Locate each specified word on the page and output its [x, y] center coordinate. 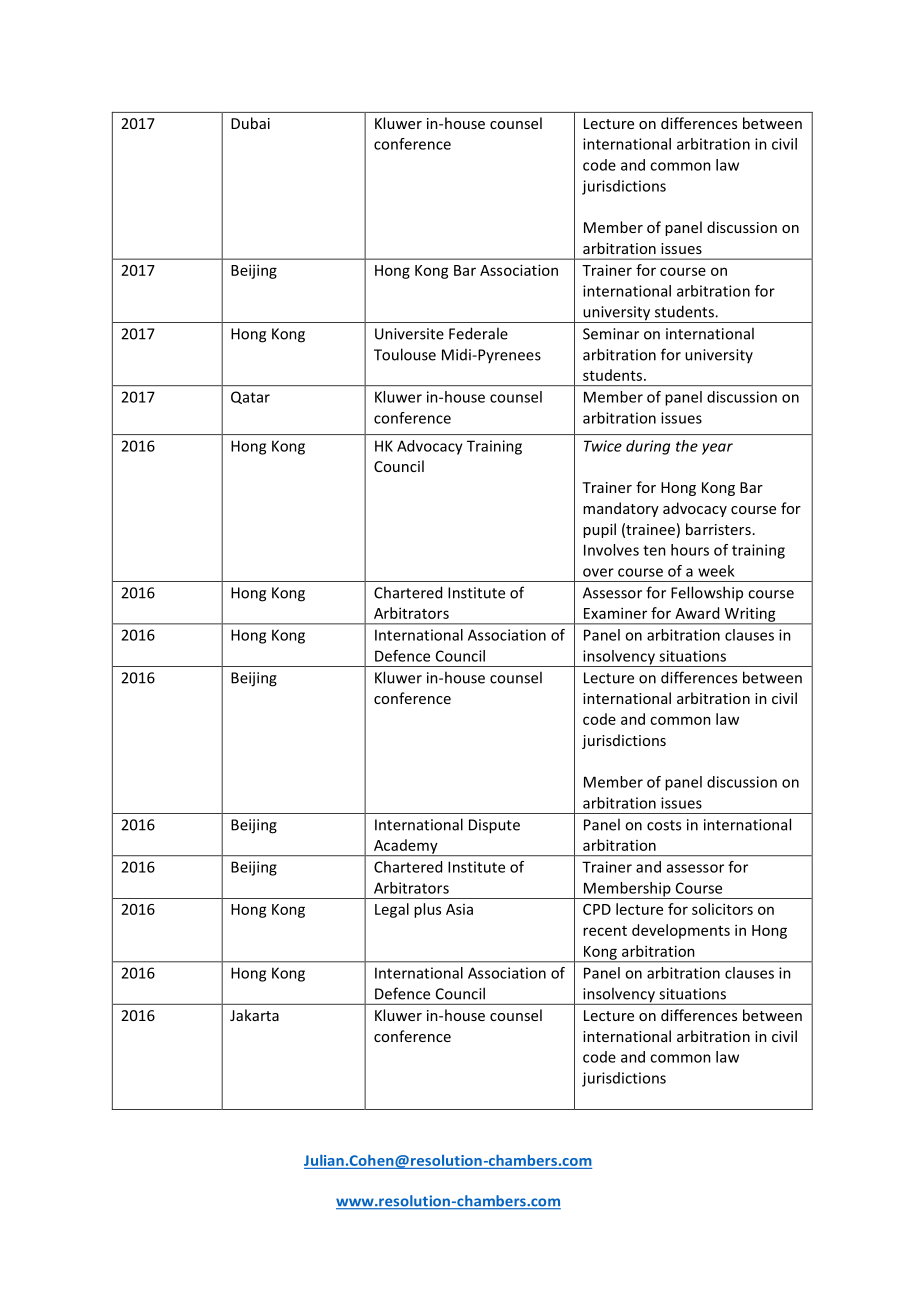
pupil [599, 530]
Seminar [611, 334]
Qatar [250, 397]
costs [664, 825]
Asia [459, 909]
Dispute [494, 826]
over [598, 572]
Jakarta [254, 1015]
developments [681, 931]
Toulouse [405, 354]
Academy [405, 847]
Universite [409, 334]
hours [690, 550]
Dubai [250, 123]
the [687, 446]
